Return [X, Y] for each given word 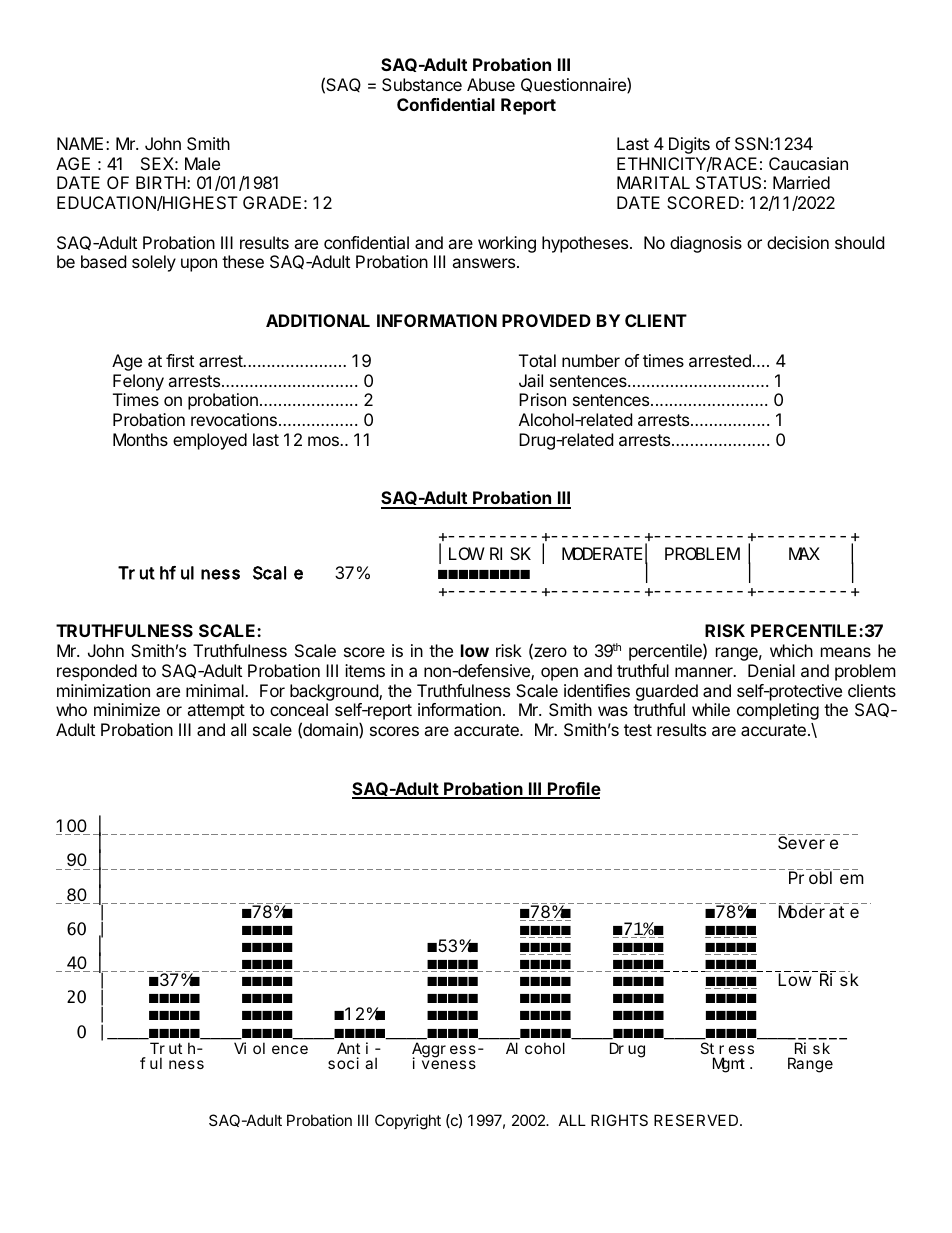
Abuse [491, 84]
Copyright [408, 1122]
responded [97, 672]
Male [202, 163]
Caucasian [808, 163]
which [791, 650]
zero [549, 653]
